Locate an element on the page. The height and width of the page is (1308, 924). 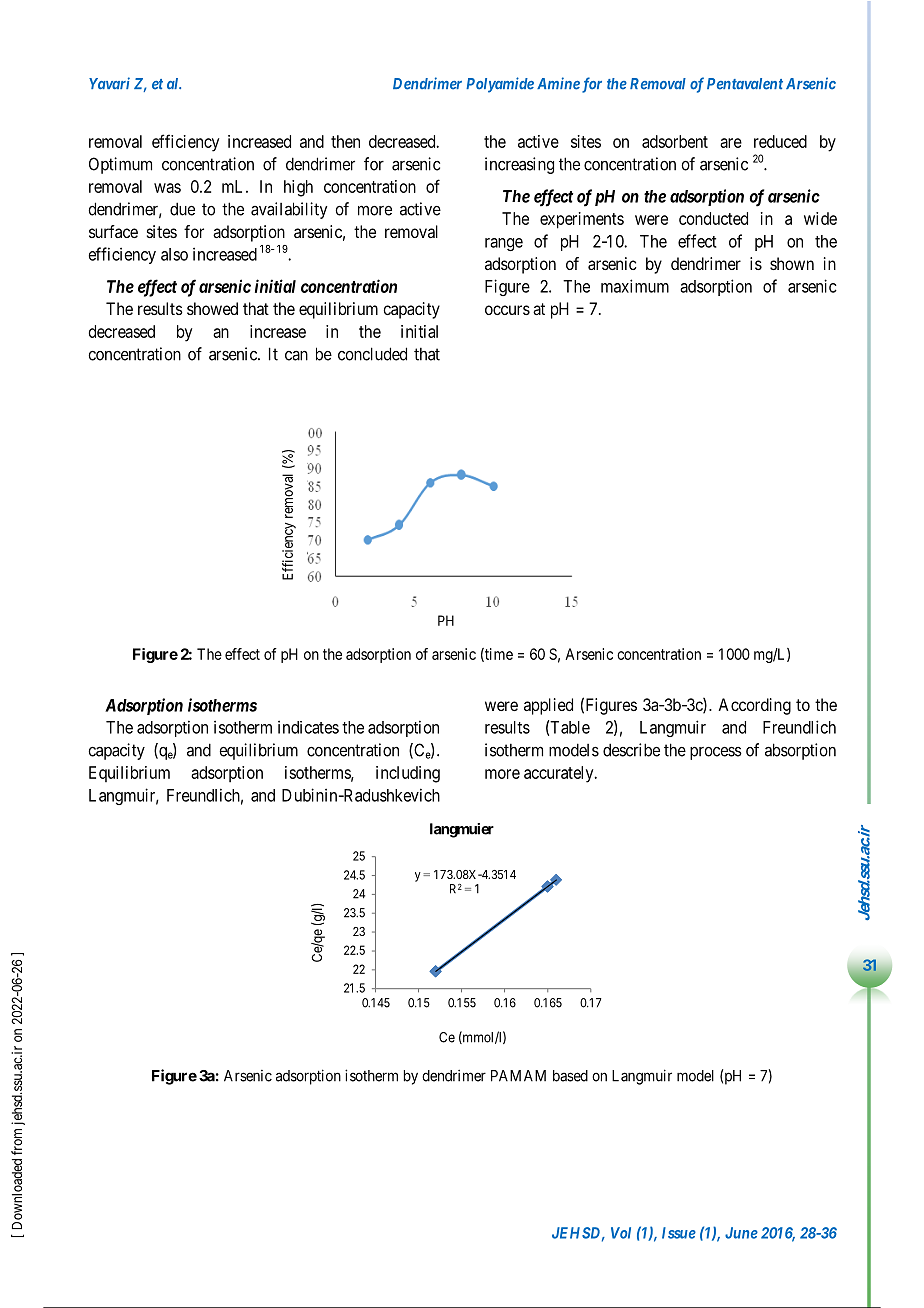
Polyamide is located at coordinates (500, 85).
